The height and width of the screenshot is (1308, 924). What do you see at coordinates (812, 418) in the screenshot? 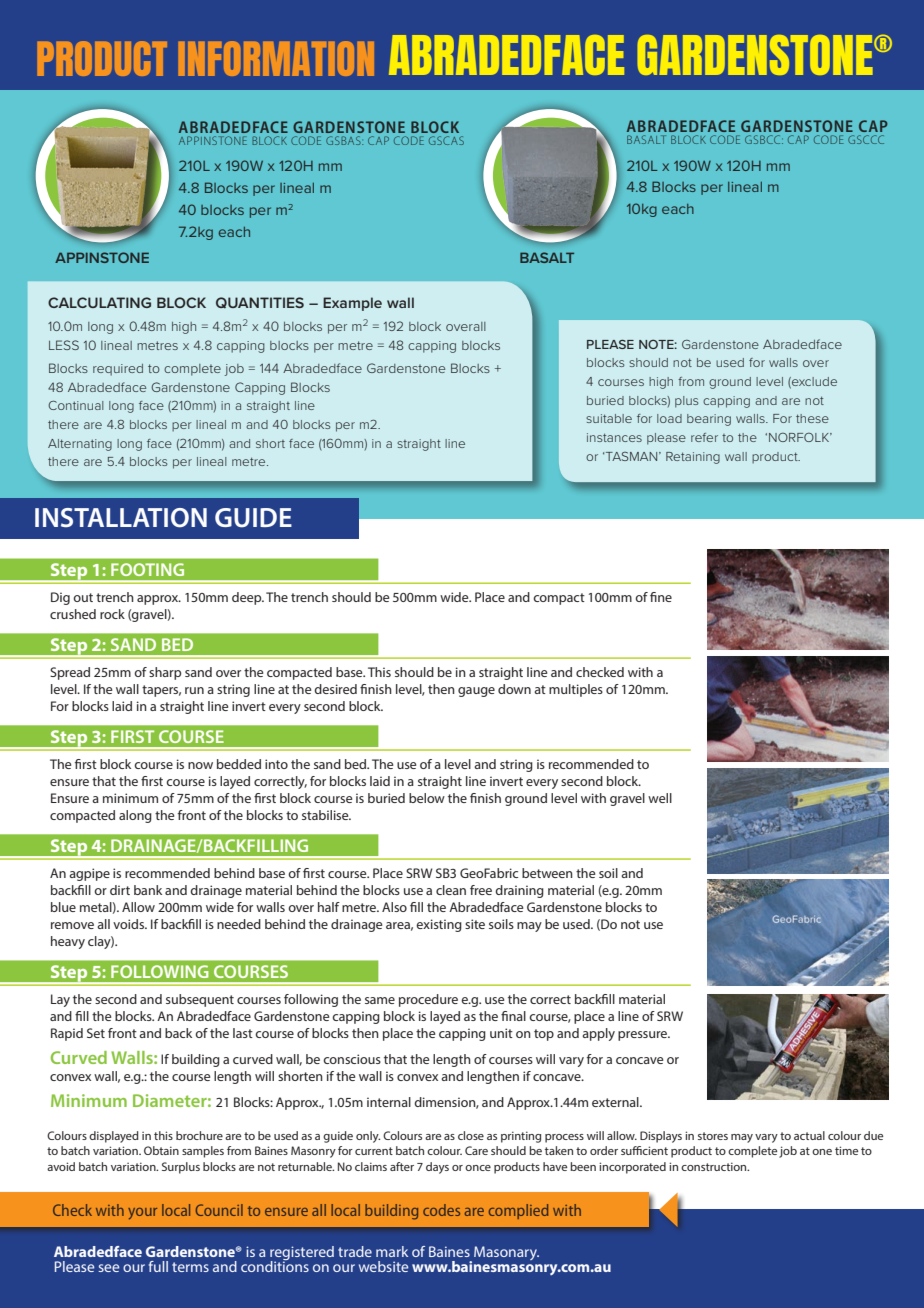
I see `these` at bounding box center [812, 418].
